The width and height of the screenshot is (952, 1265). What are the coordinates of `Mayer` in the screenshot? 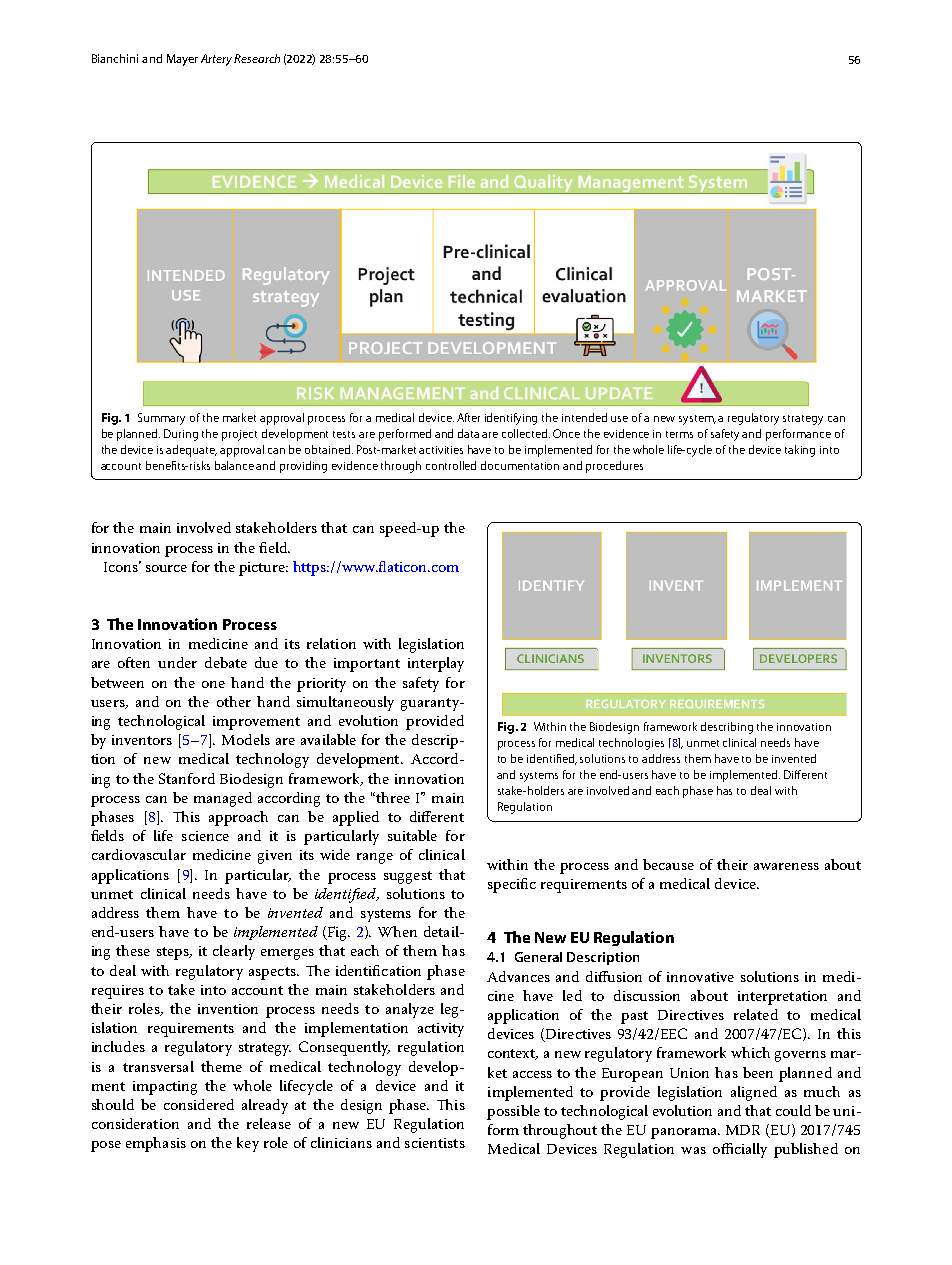 It's located at (182, 60).
